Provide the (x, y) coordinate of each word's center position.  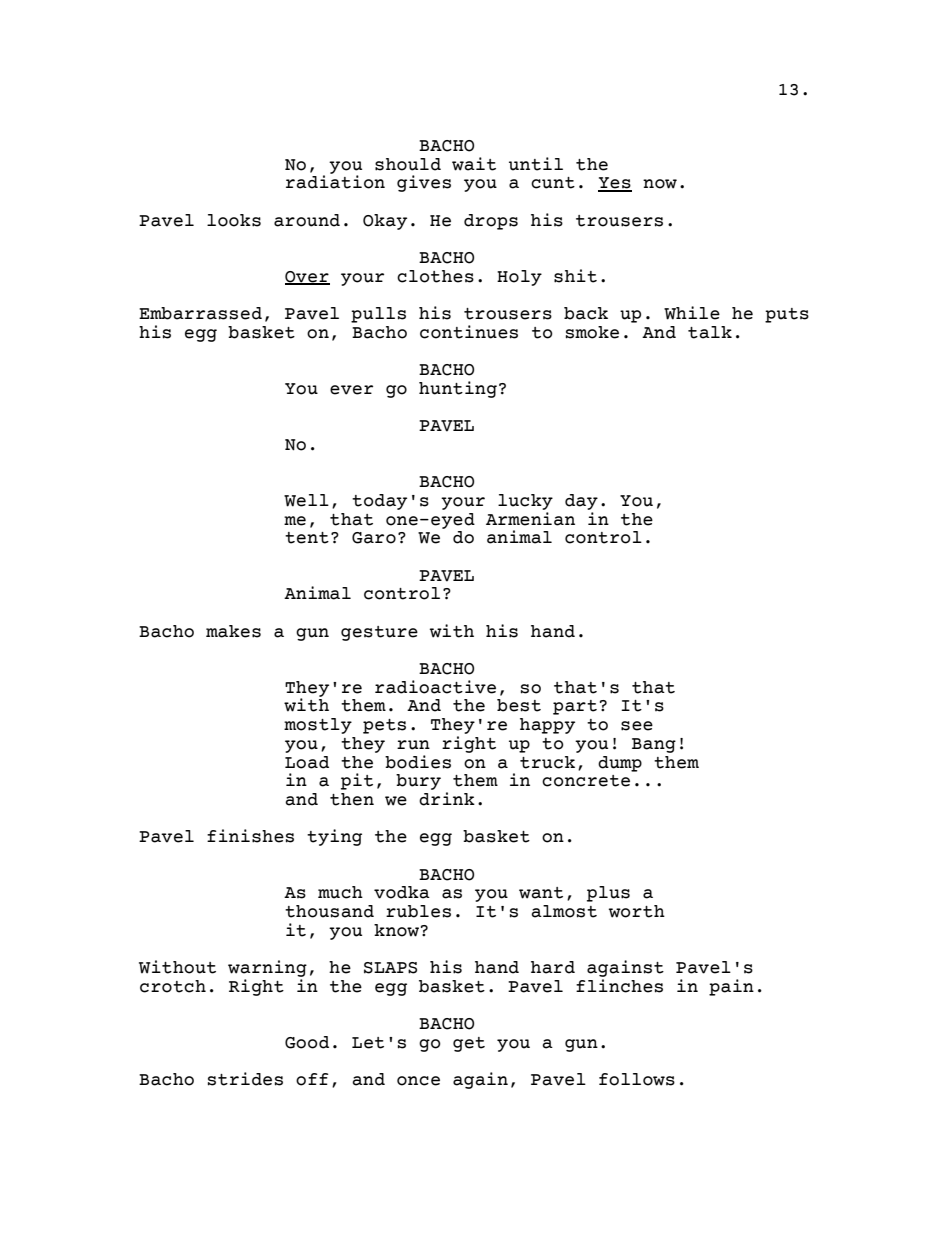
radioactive (435, 687)
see (637, 726)
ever (351, 390)
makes (233, 631)
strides (245, 1079)
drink (447, 799)
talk (710, 332)
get (469, 1044)
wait (474, 164)
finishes (250, 836)
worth (637, 911)
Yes (615, 184)
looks (234, 220)
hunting (458, 389)
